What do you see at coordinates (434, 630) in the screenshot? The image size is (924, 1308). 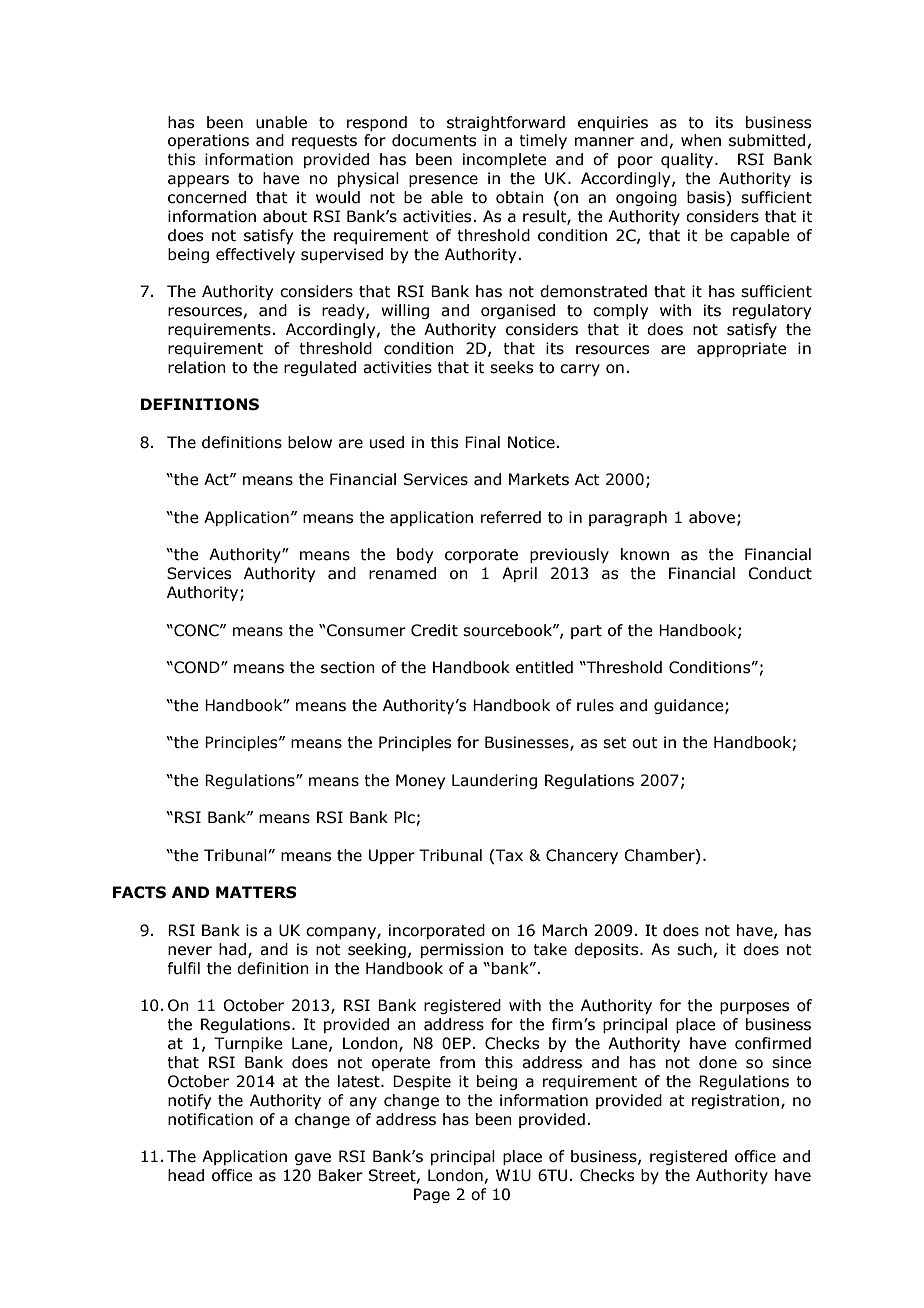 I see `Credit` at bounding box center [434, 630].
